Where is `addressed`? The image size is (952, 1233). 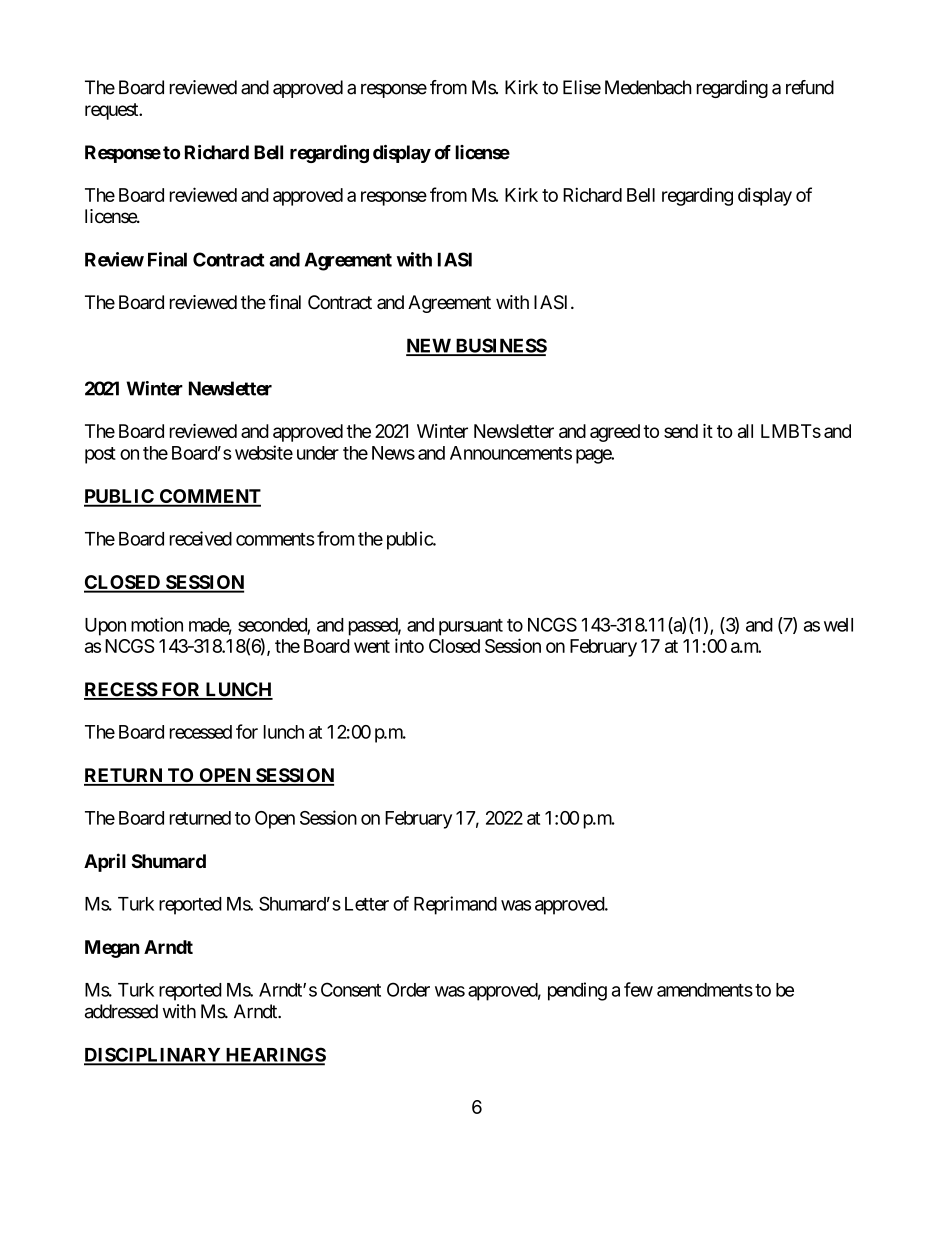
addressed is located at coordinates (121, 1011).
